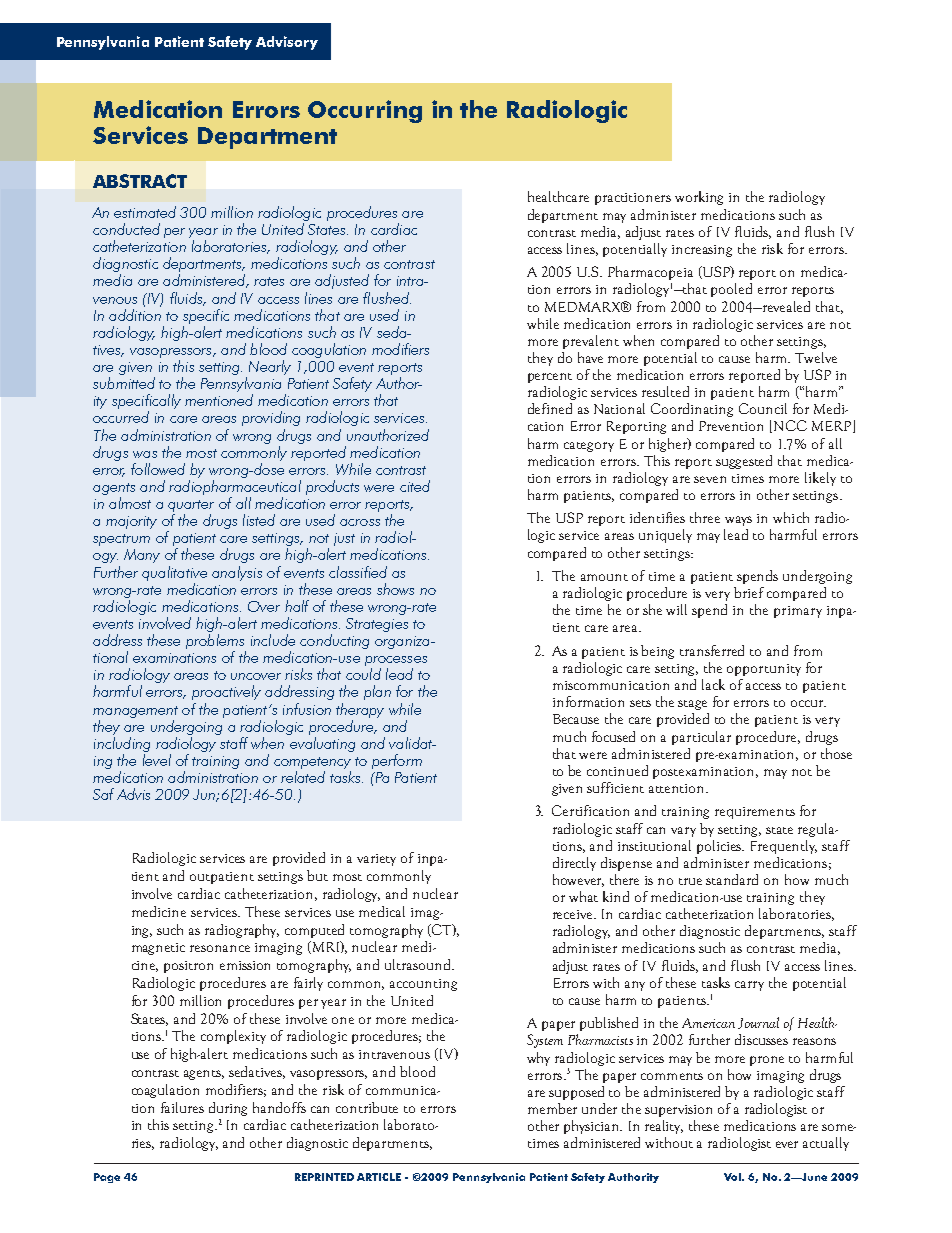 This screenshot has height=1233, width=952. I want to click on defined, so click(550, 408).
